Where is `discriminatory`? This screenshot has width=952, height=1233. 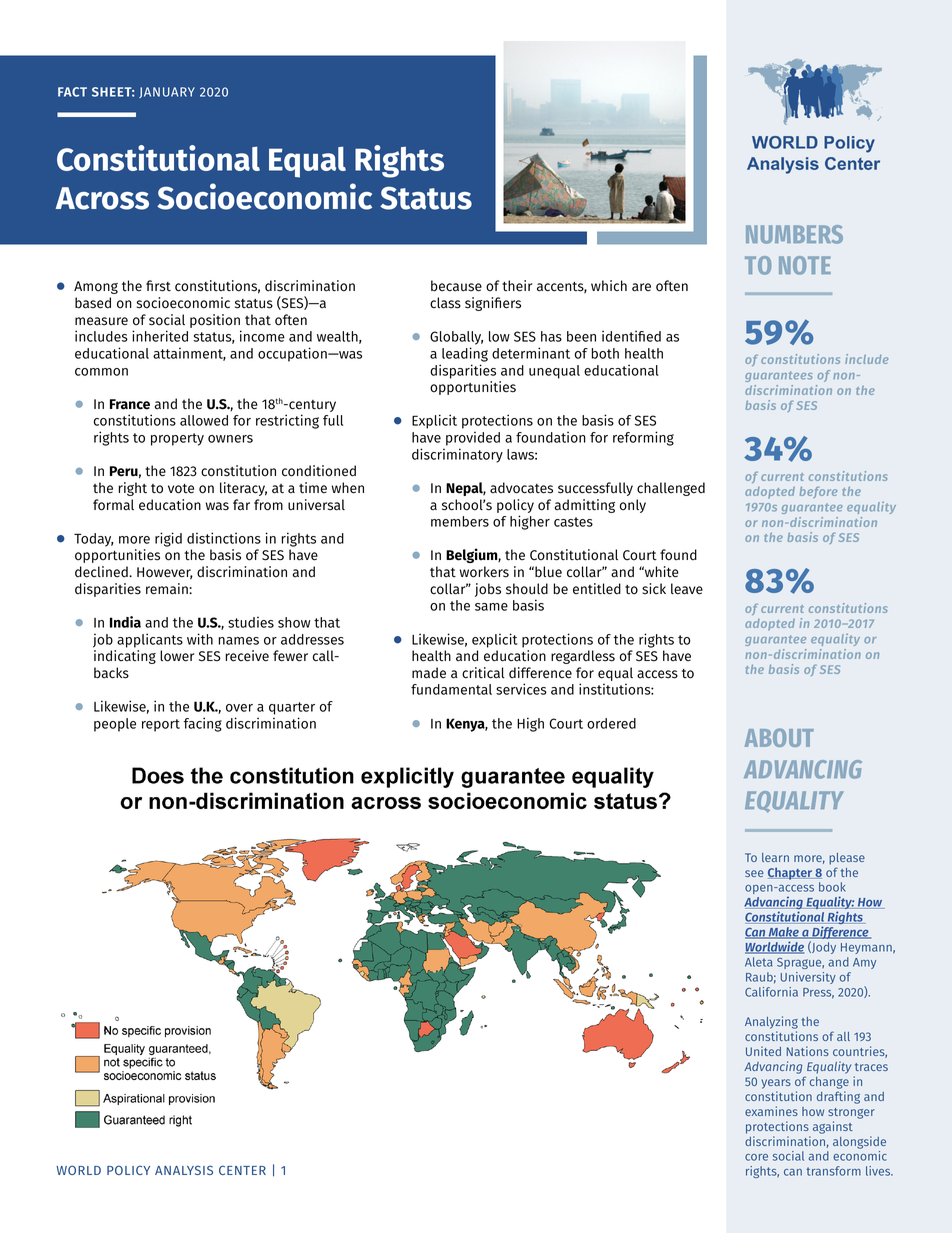 discriminatory is located at coordinates (457, 455).
